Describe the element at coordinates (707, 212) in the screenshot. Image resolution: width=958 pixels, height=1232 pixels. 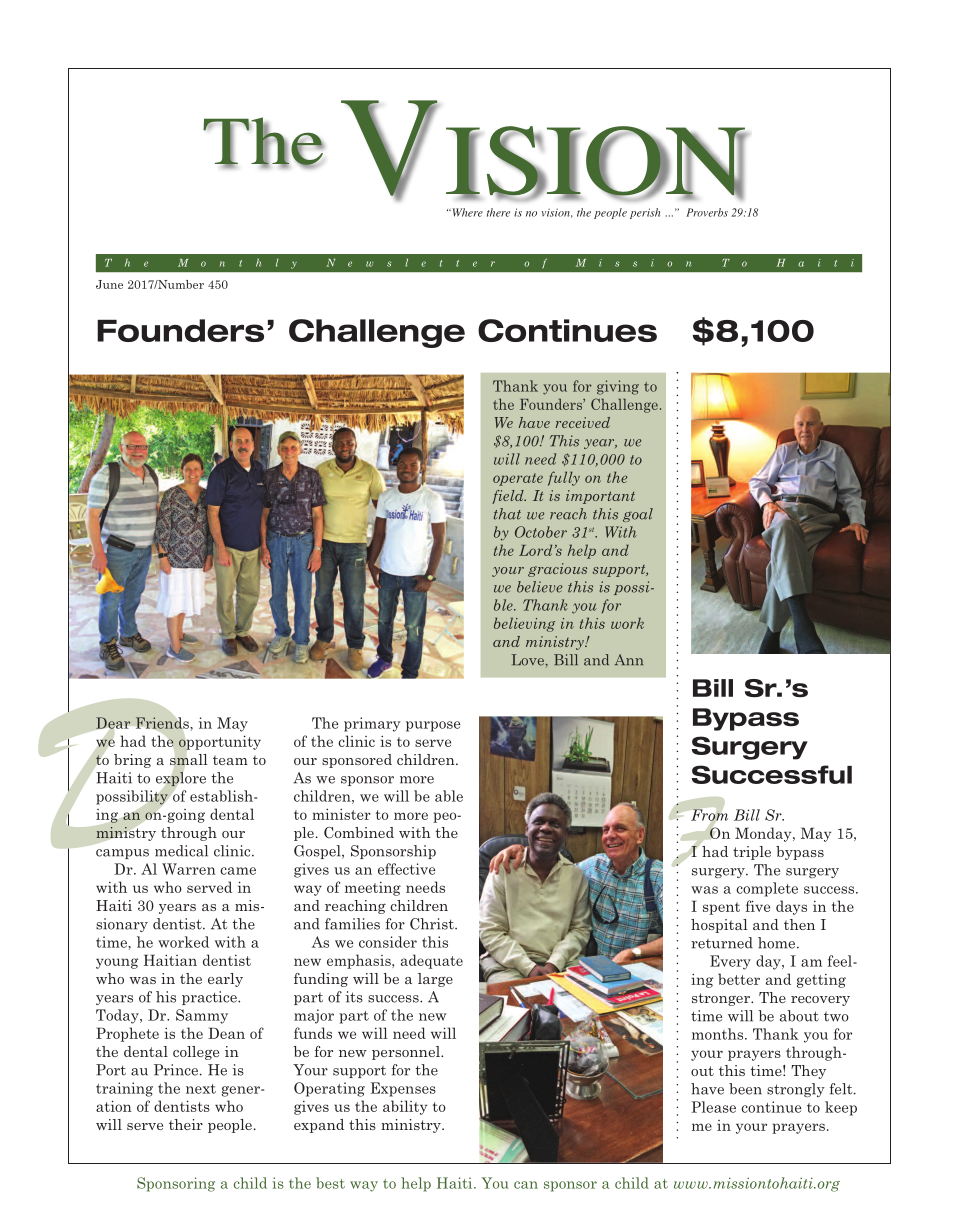
I see `Proverbs` at that location.
